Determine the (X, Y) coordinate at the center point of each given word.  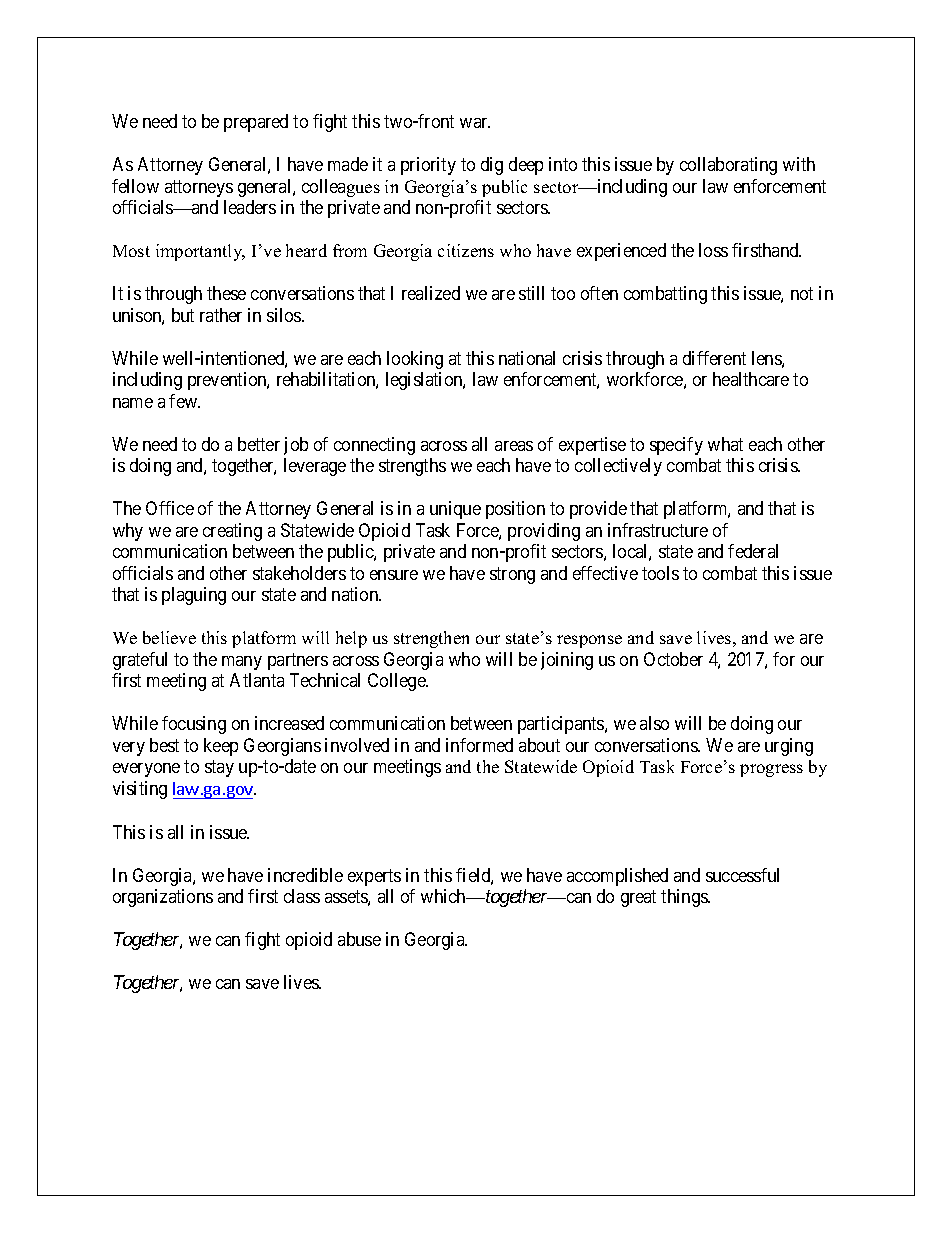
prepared (256, 123)
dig (492, 166)
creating (232, 532)
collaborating (728, 166)
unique (455, 510)
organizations (163, 898)
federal (753, 551)
